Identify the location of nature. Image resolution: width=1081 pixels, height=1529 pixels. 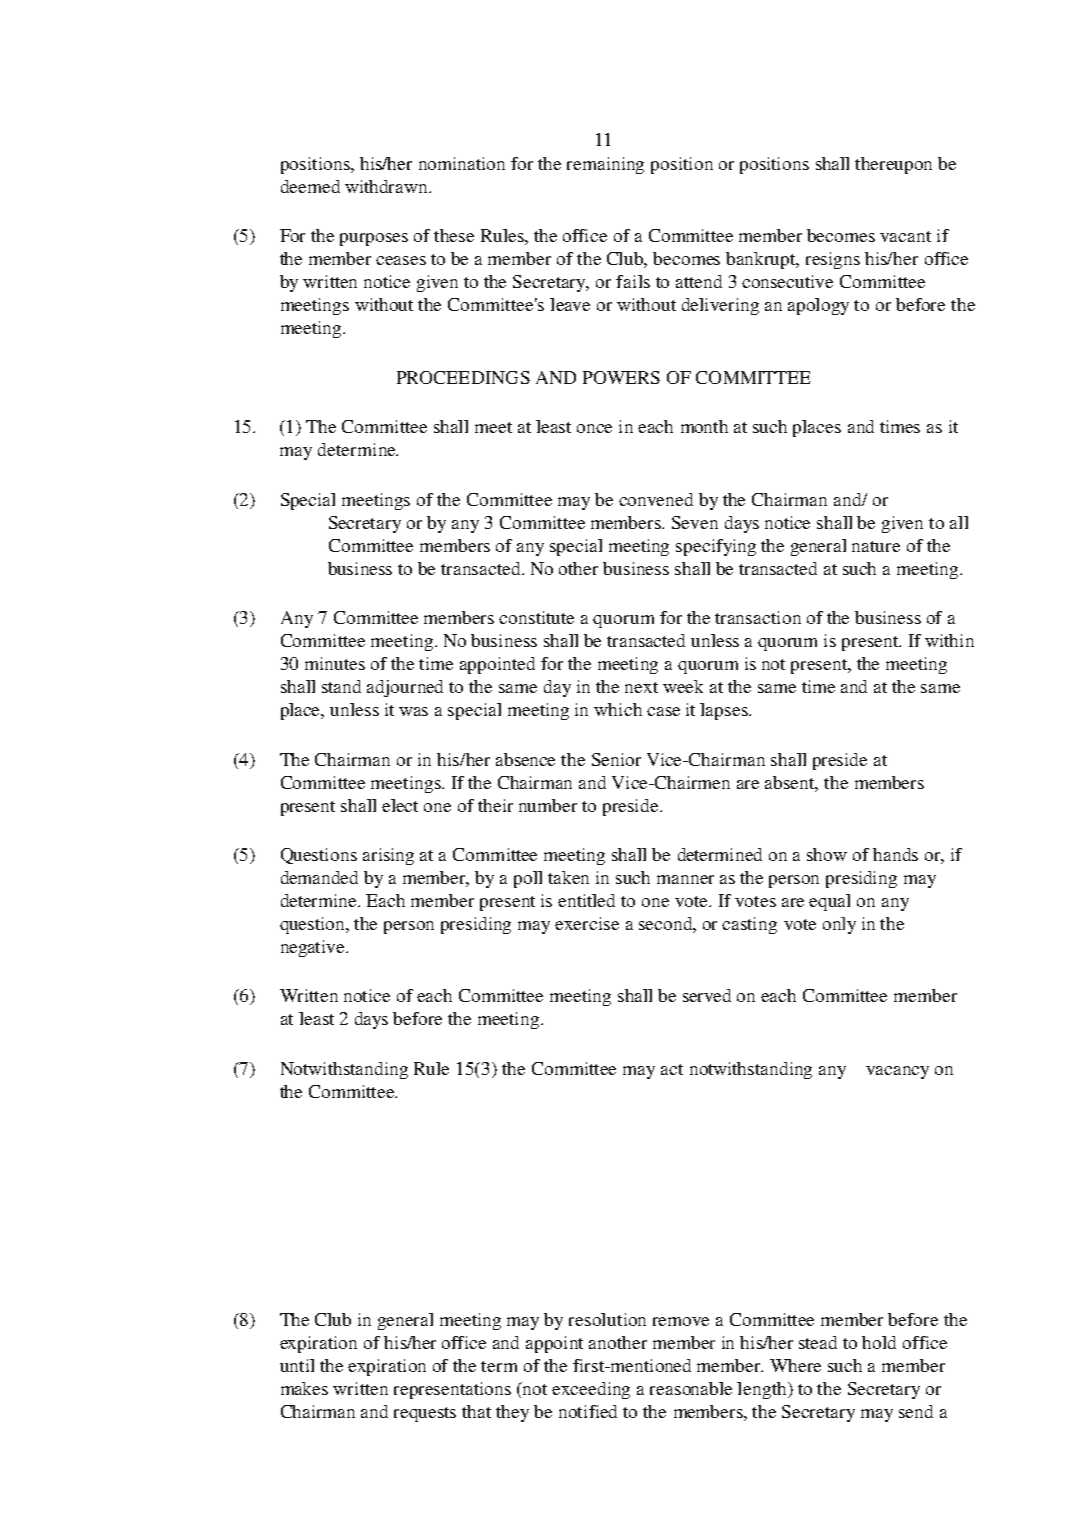
(876, 546).
